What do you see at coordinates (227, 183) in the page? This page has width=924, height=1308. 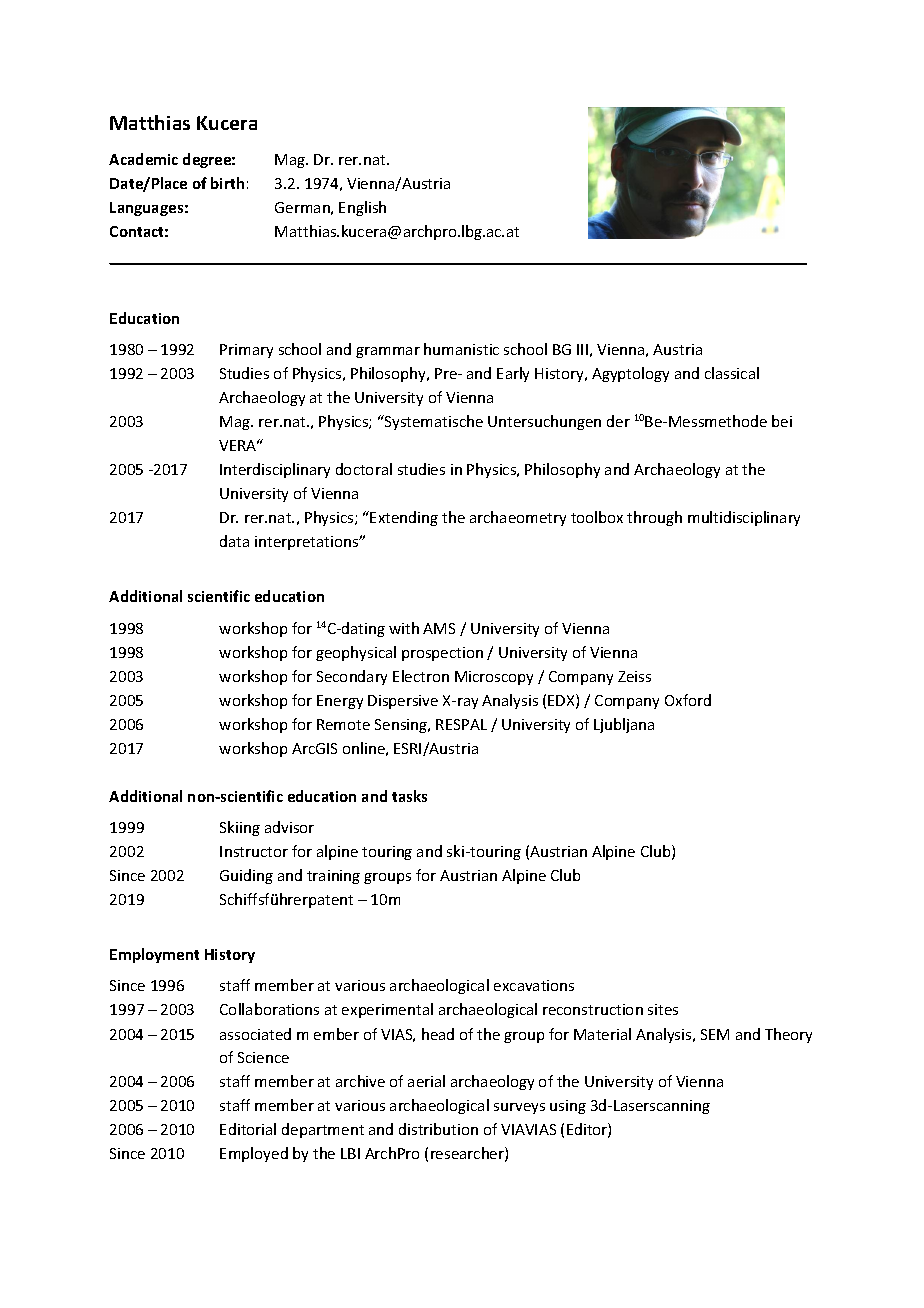 I see `birth` at bounding box center [227, 183].
